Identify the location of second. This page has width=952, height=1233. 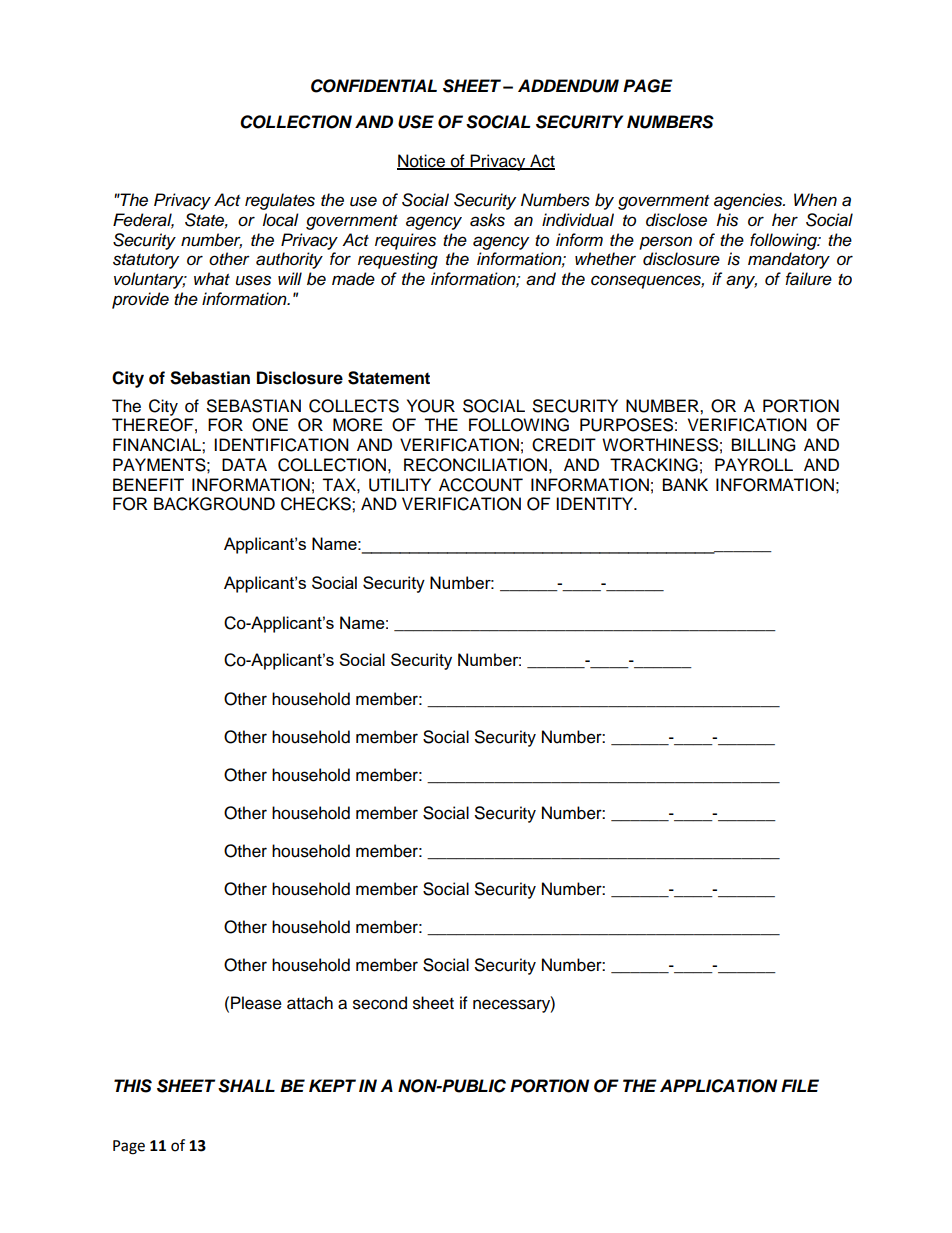
(380, 1003).
